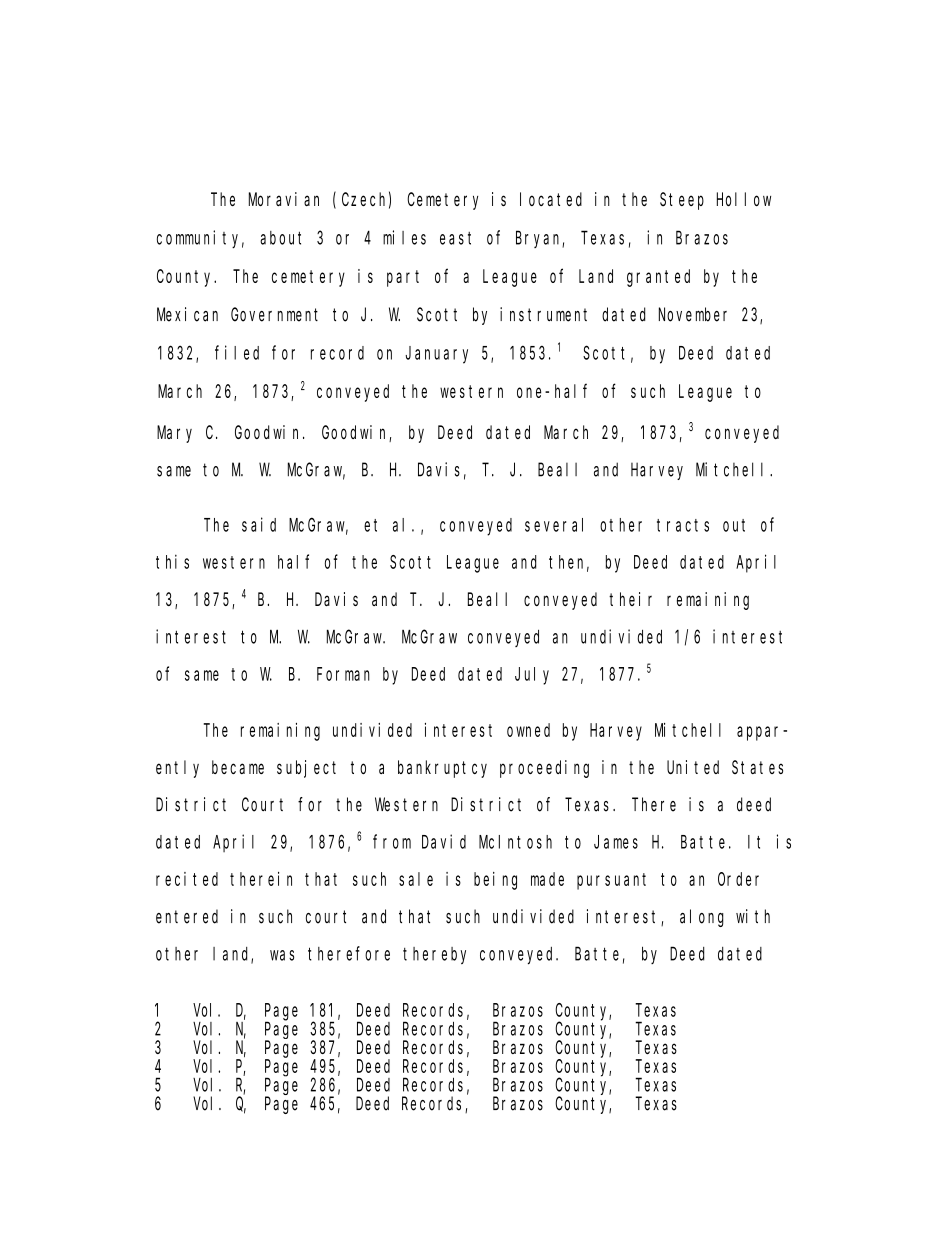  What do you see at coordinates (404, 237) in the screenshot?
I see `miles` at bounding box center [404, 237].
